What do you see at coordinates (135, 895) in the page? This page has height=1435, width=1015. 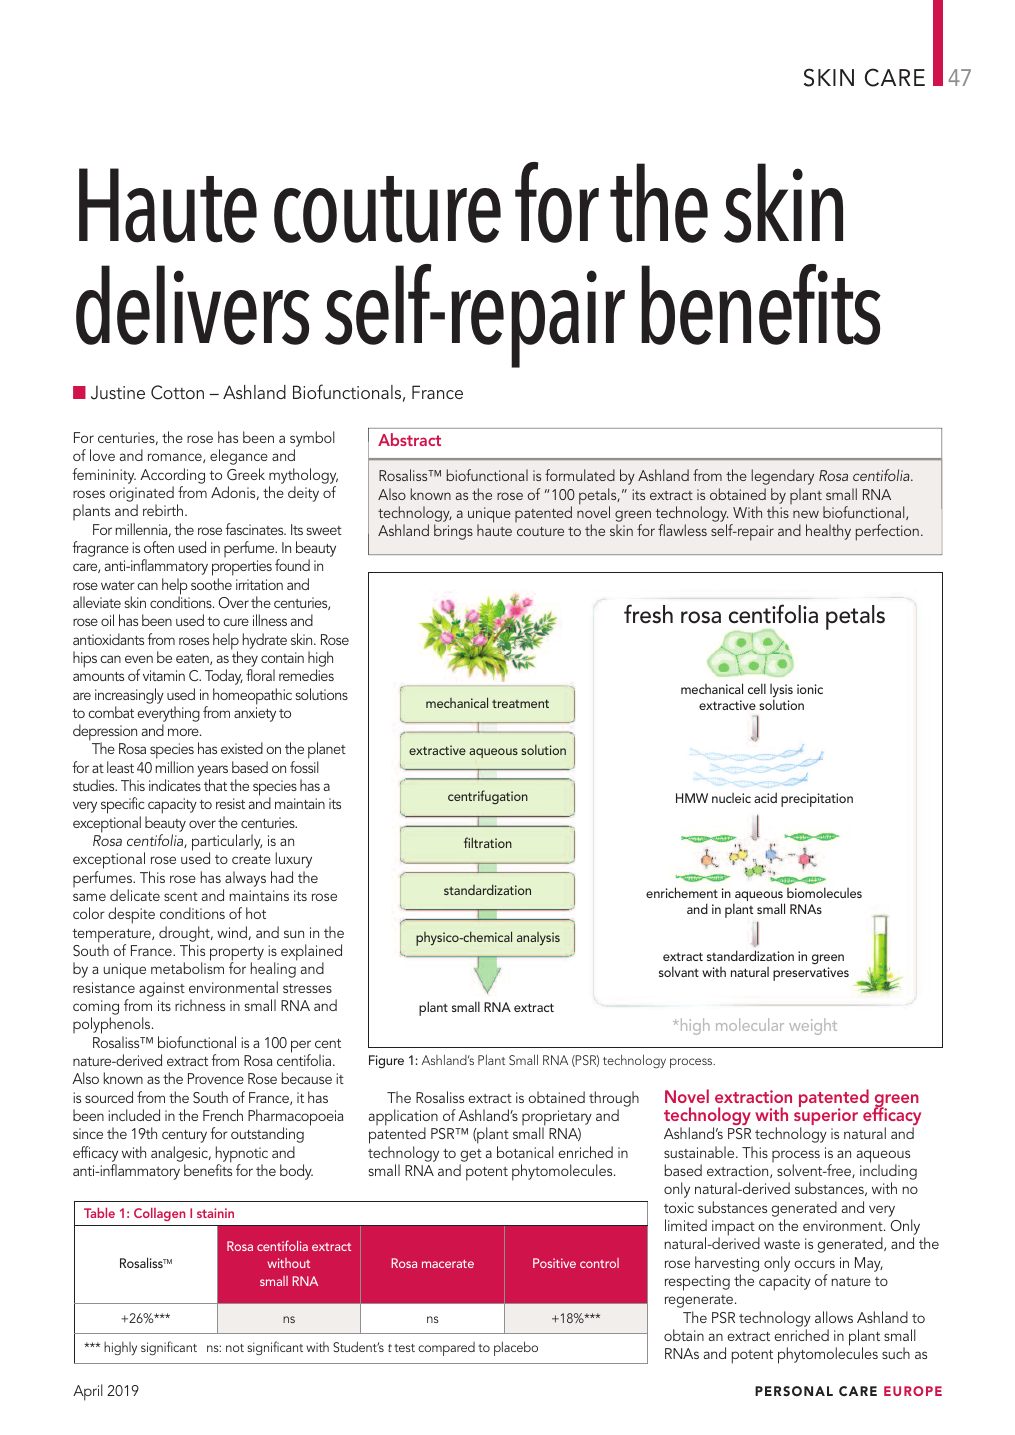 I see `delicate` at bounding box center [135, 895].
